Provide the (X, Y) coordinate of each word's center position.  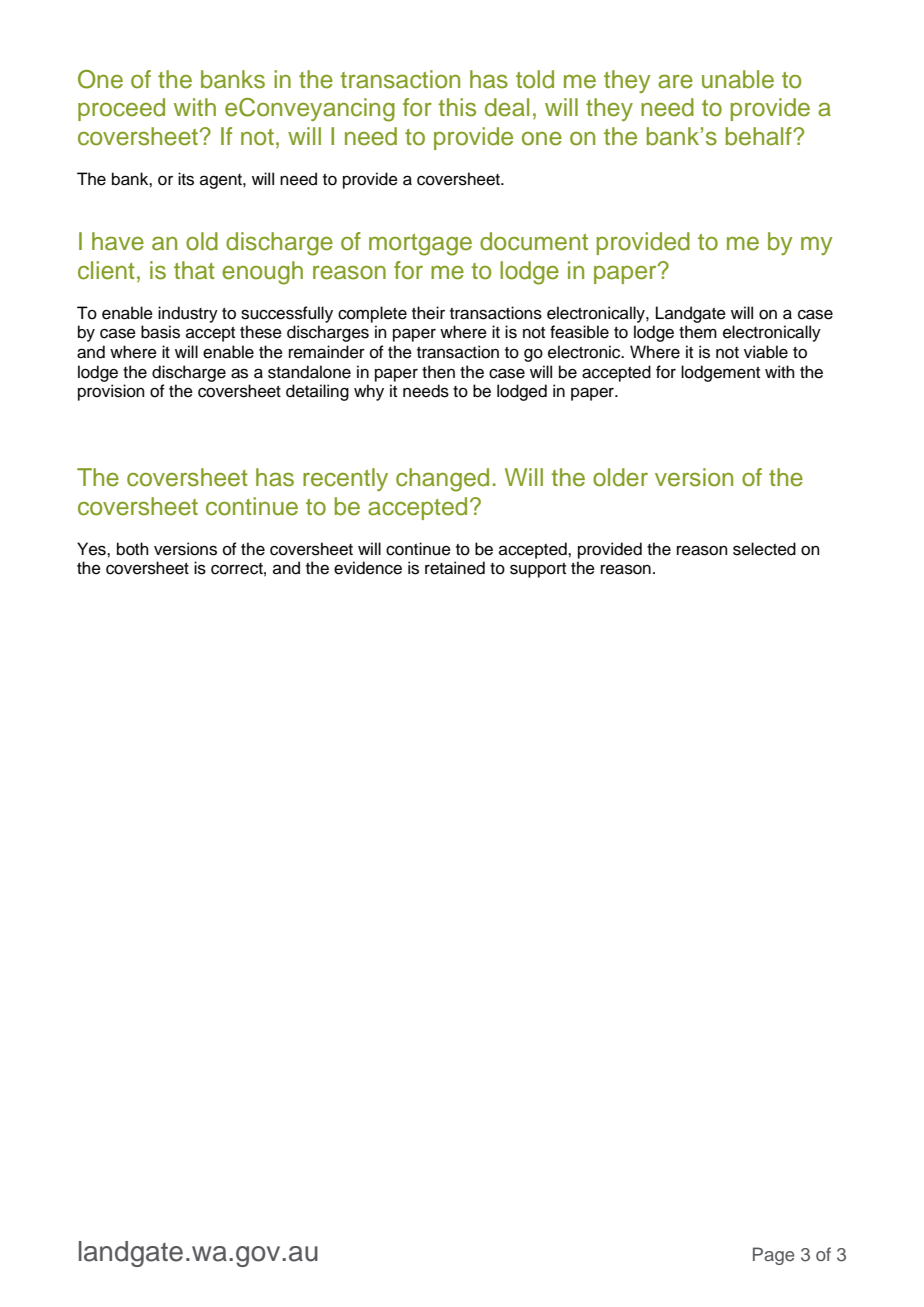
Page (773, 1256)
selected (764, 549)
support (538, 570)
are (675, 81)
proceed (121, 109)
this (457, 107)
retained (455, 568)
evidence (368, 568)
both (133, 549)
